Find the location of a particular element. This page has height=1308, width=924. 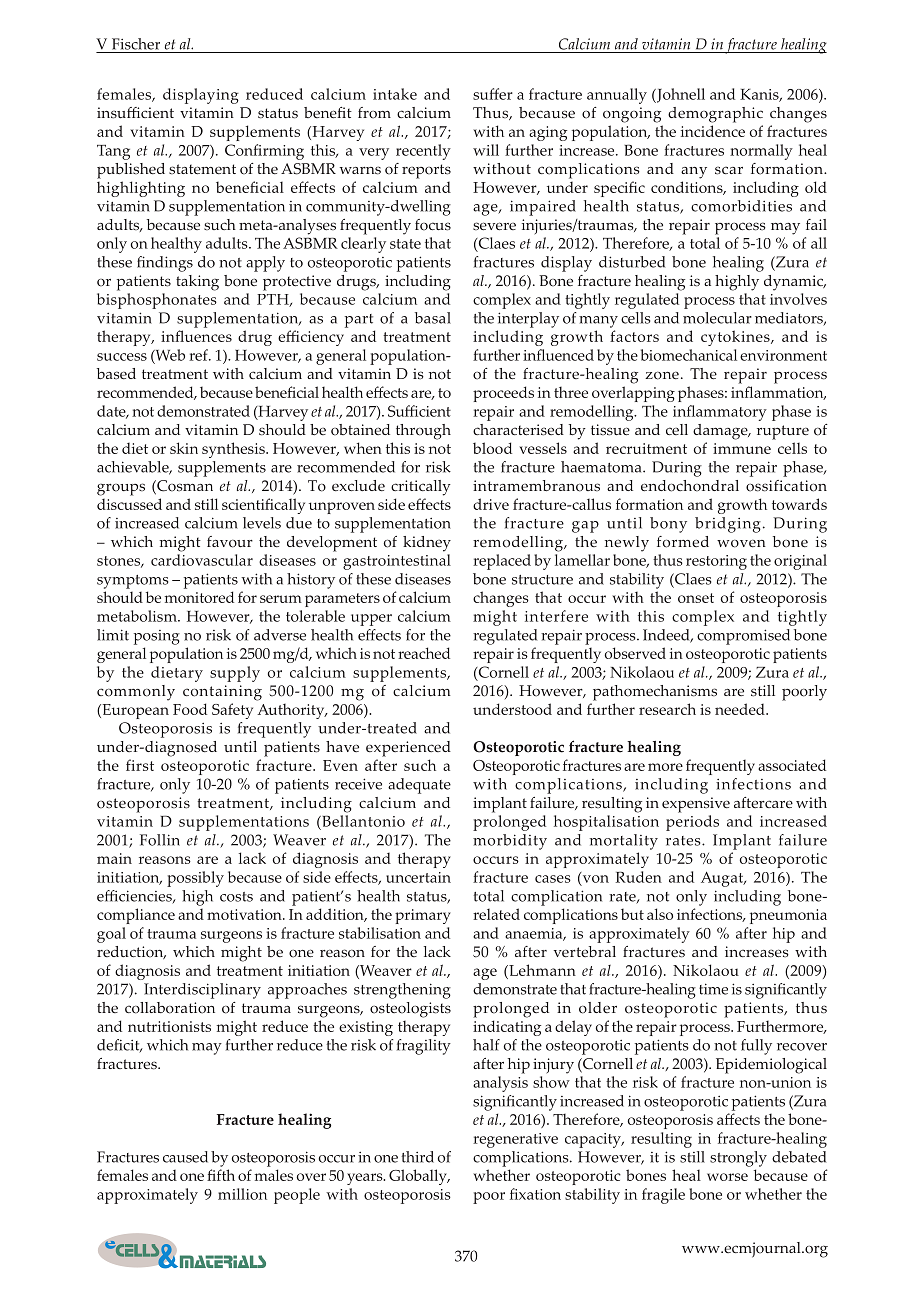

monitored is located at coordinates (199, 597).
